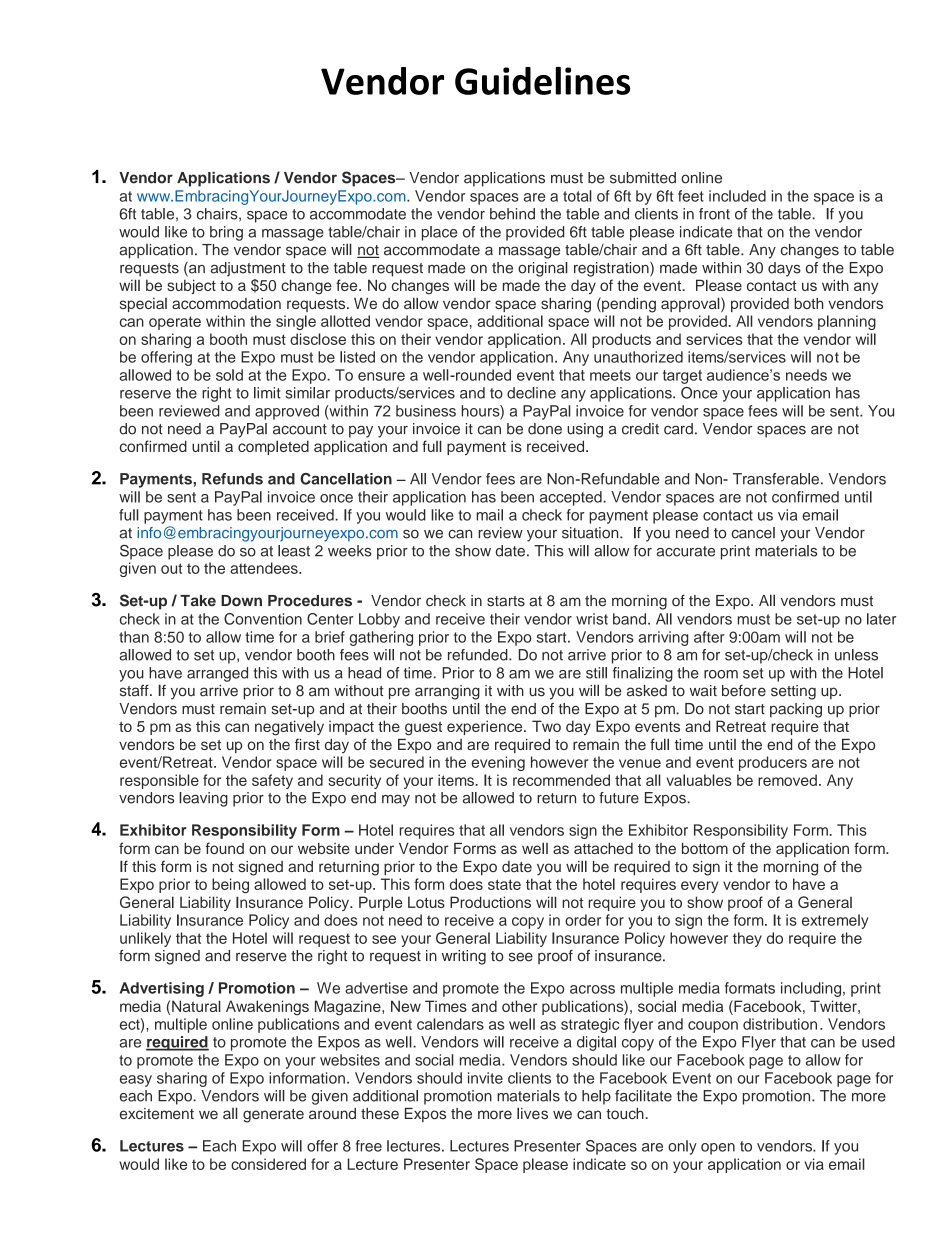 This document has height=1233, width=952. Describe the element at coordinates (241, 601) in the document. I see `Down` at that location.
